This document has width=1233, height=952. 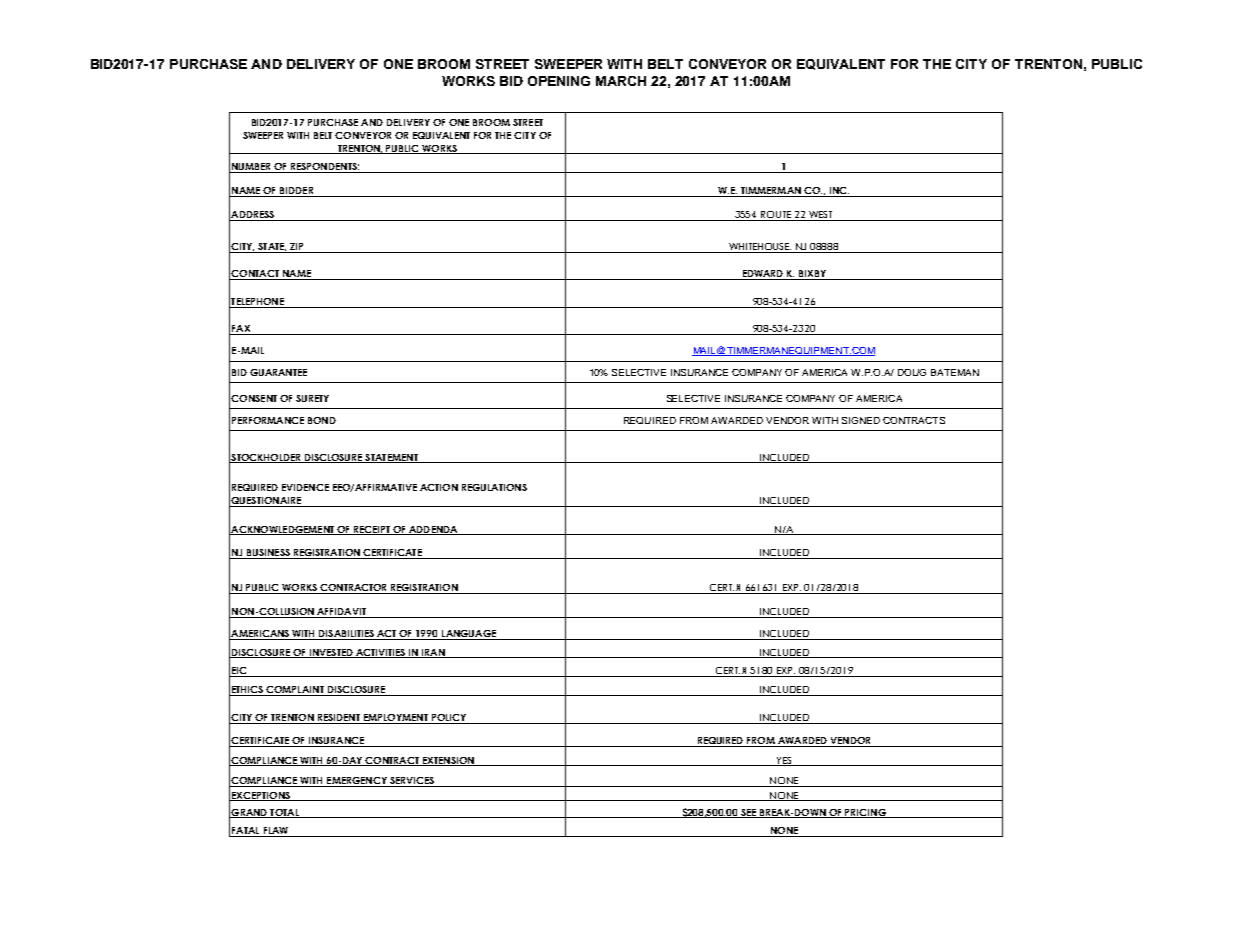 What do you see at coordinates (821, 216) in the document?
I see `WEST` at bounding box center [821, 216].
